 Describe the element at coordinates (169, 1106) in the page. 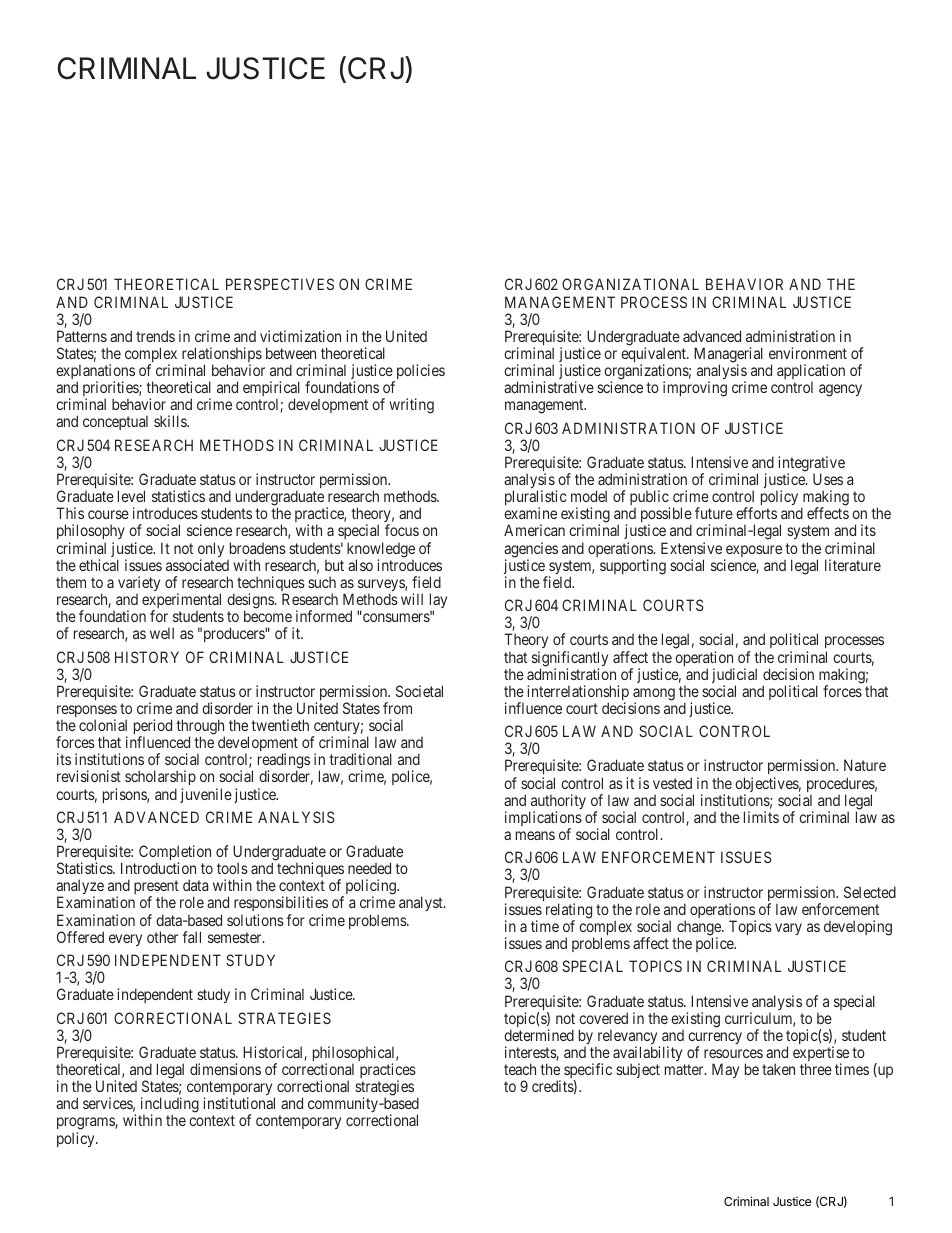

I see `including` at that location.
